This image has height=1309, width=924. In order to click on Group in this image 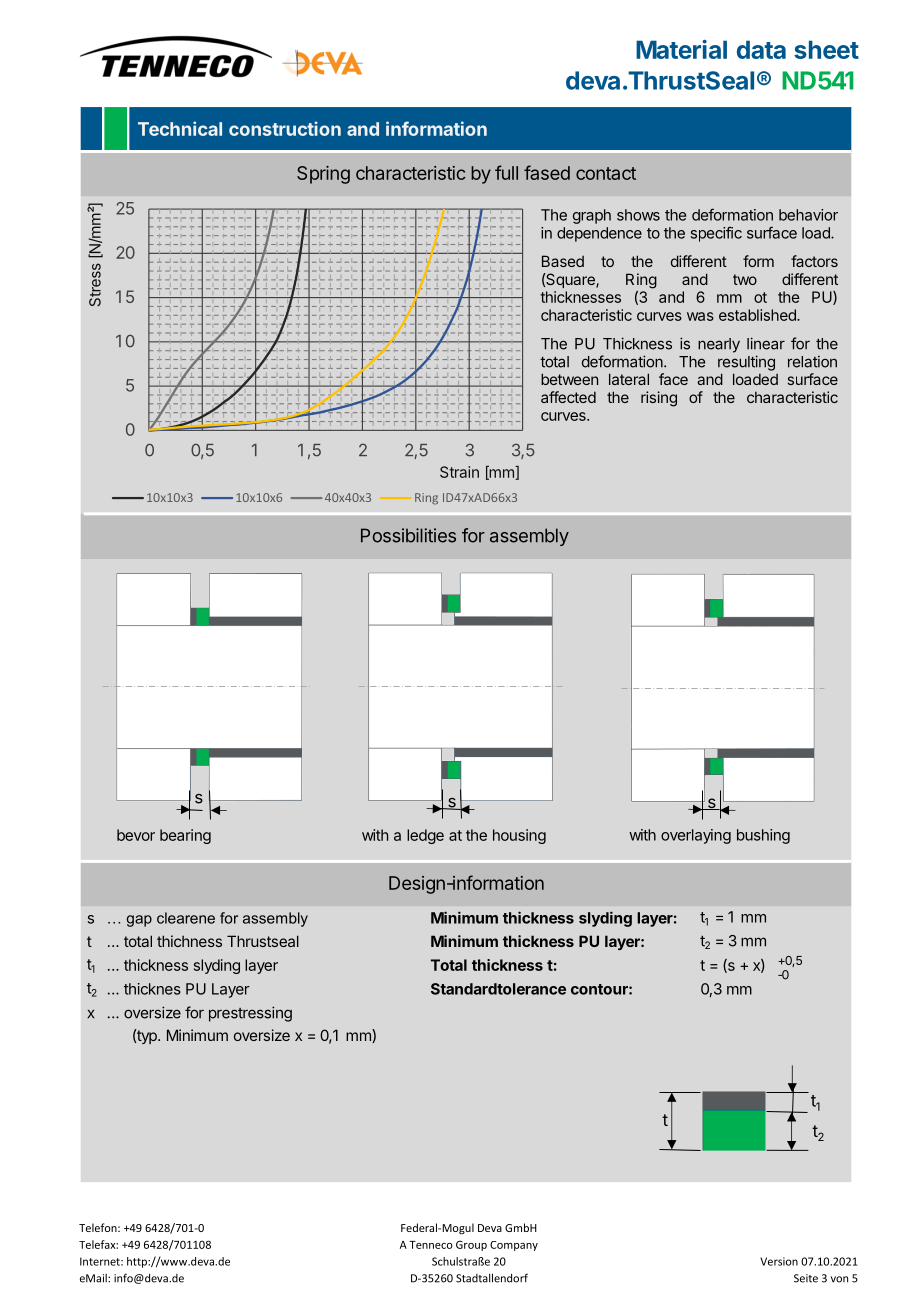, I will do `click(471, 1245)`.
